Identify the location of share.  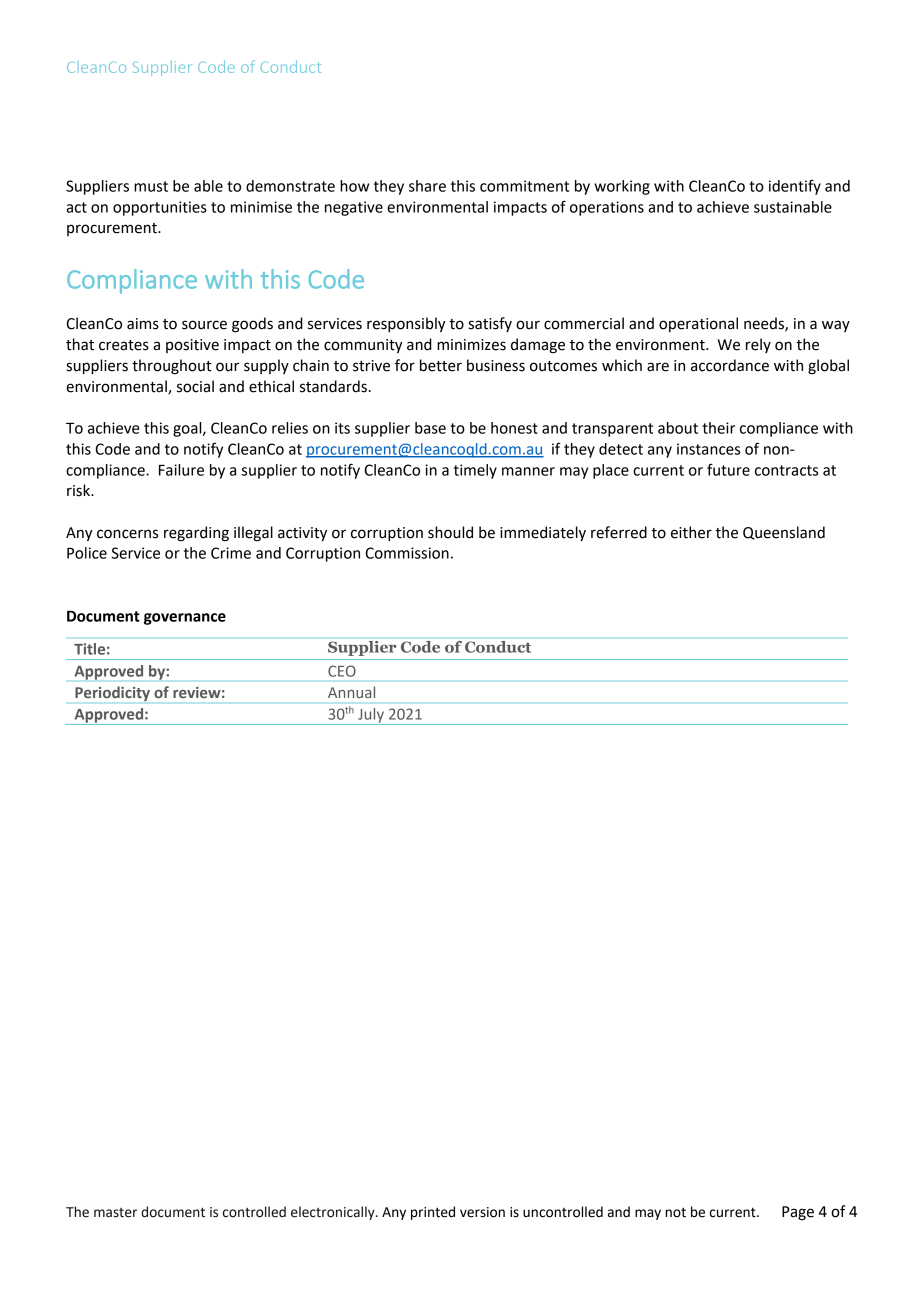
(427, 186).
